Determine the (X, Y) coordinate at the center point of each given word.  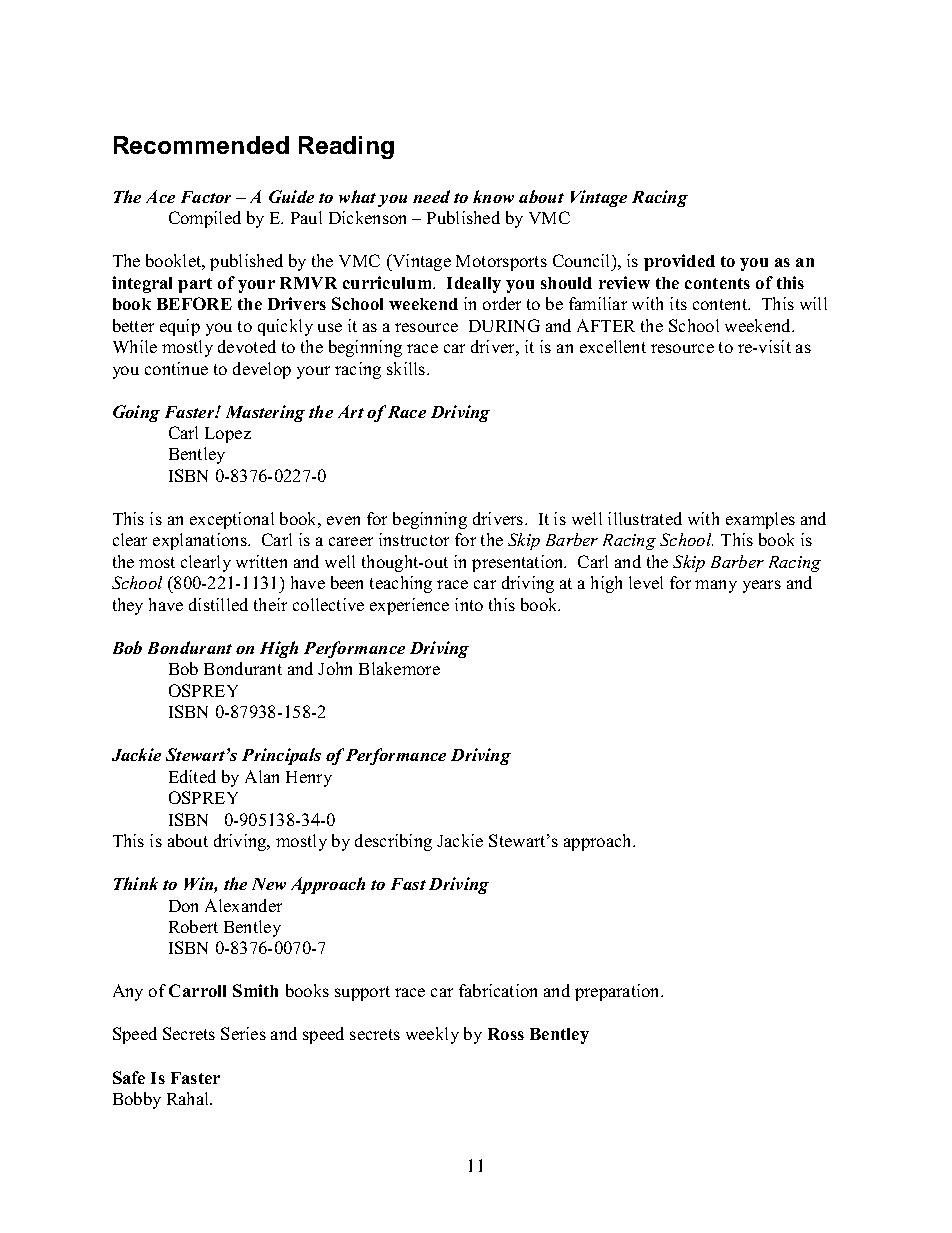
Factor (206, 197)
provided (679, 262)
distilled (218, 604)
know (493, 196)
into (469, 604)
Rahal (189, 1098)
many (716, 586)
